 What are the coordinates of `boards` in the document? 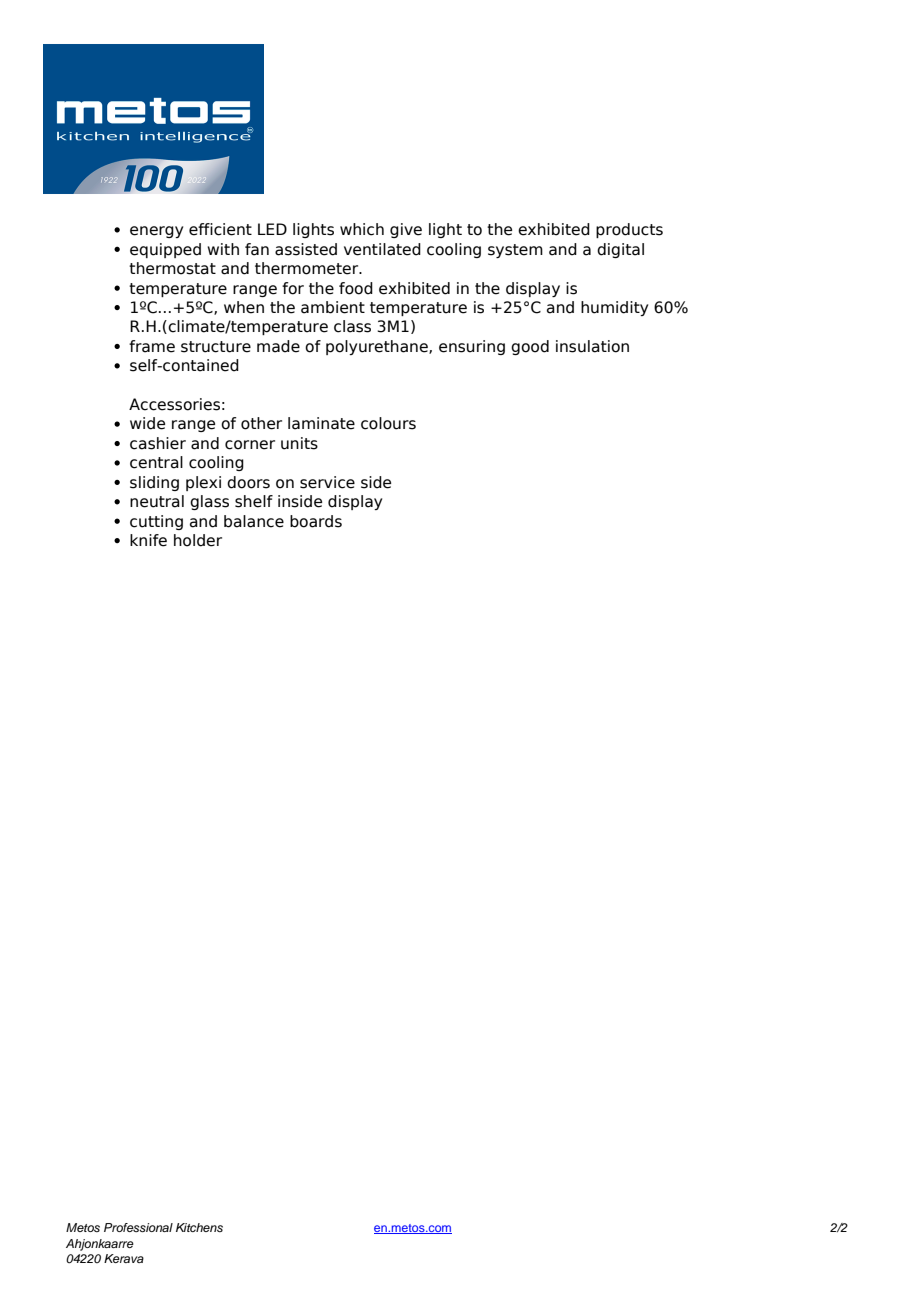 It's located at (316, 521).
